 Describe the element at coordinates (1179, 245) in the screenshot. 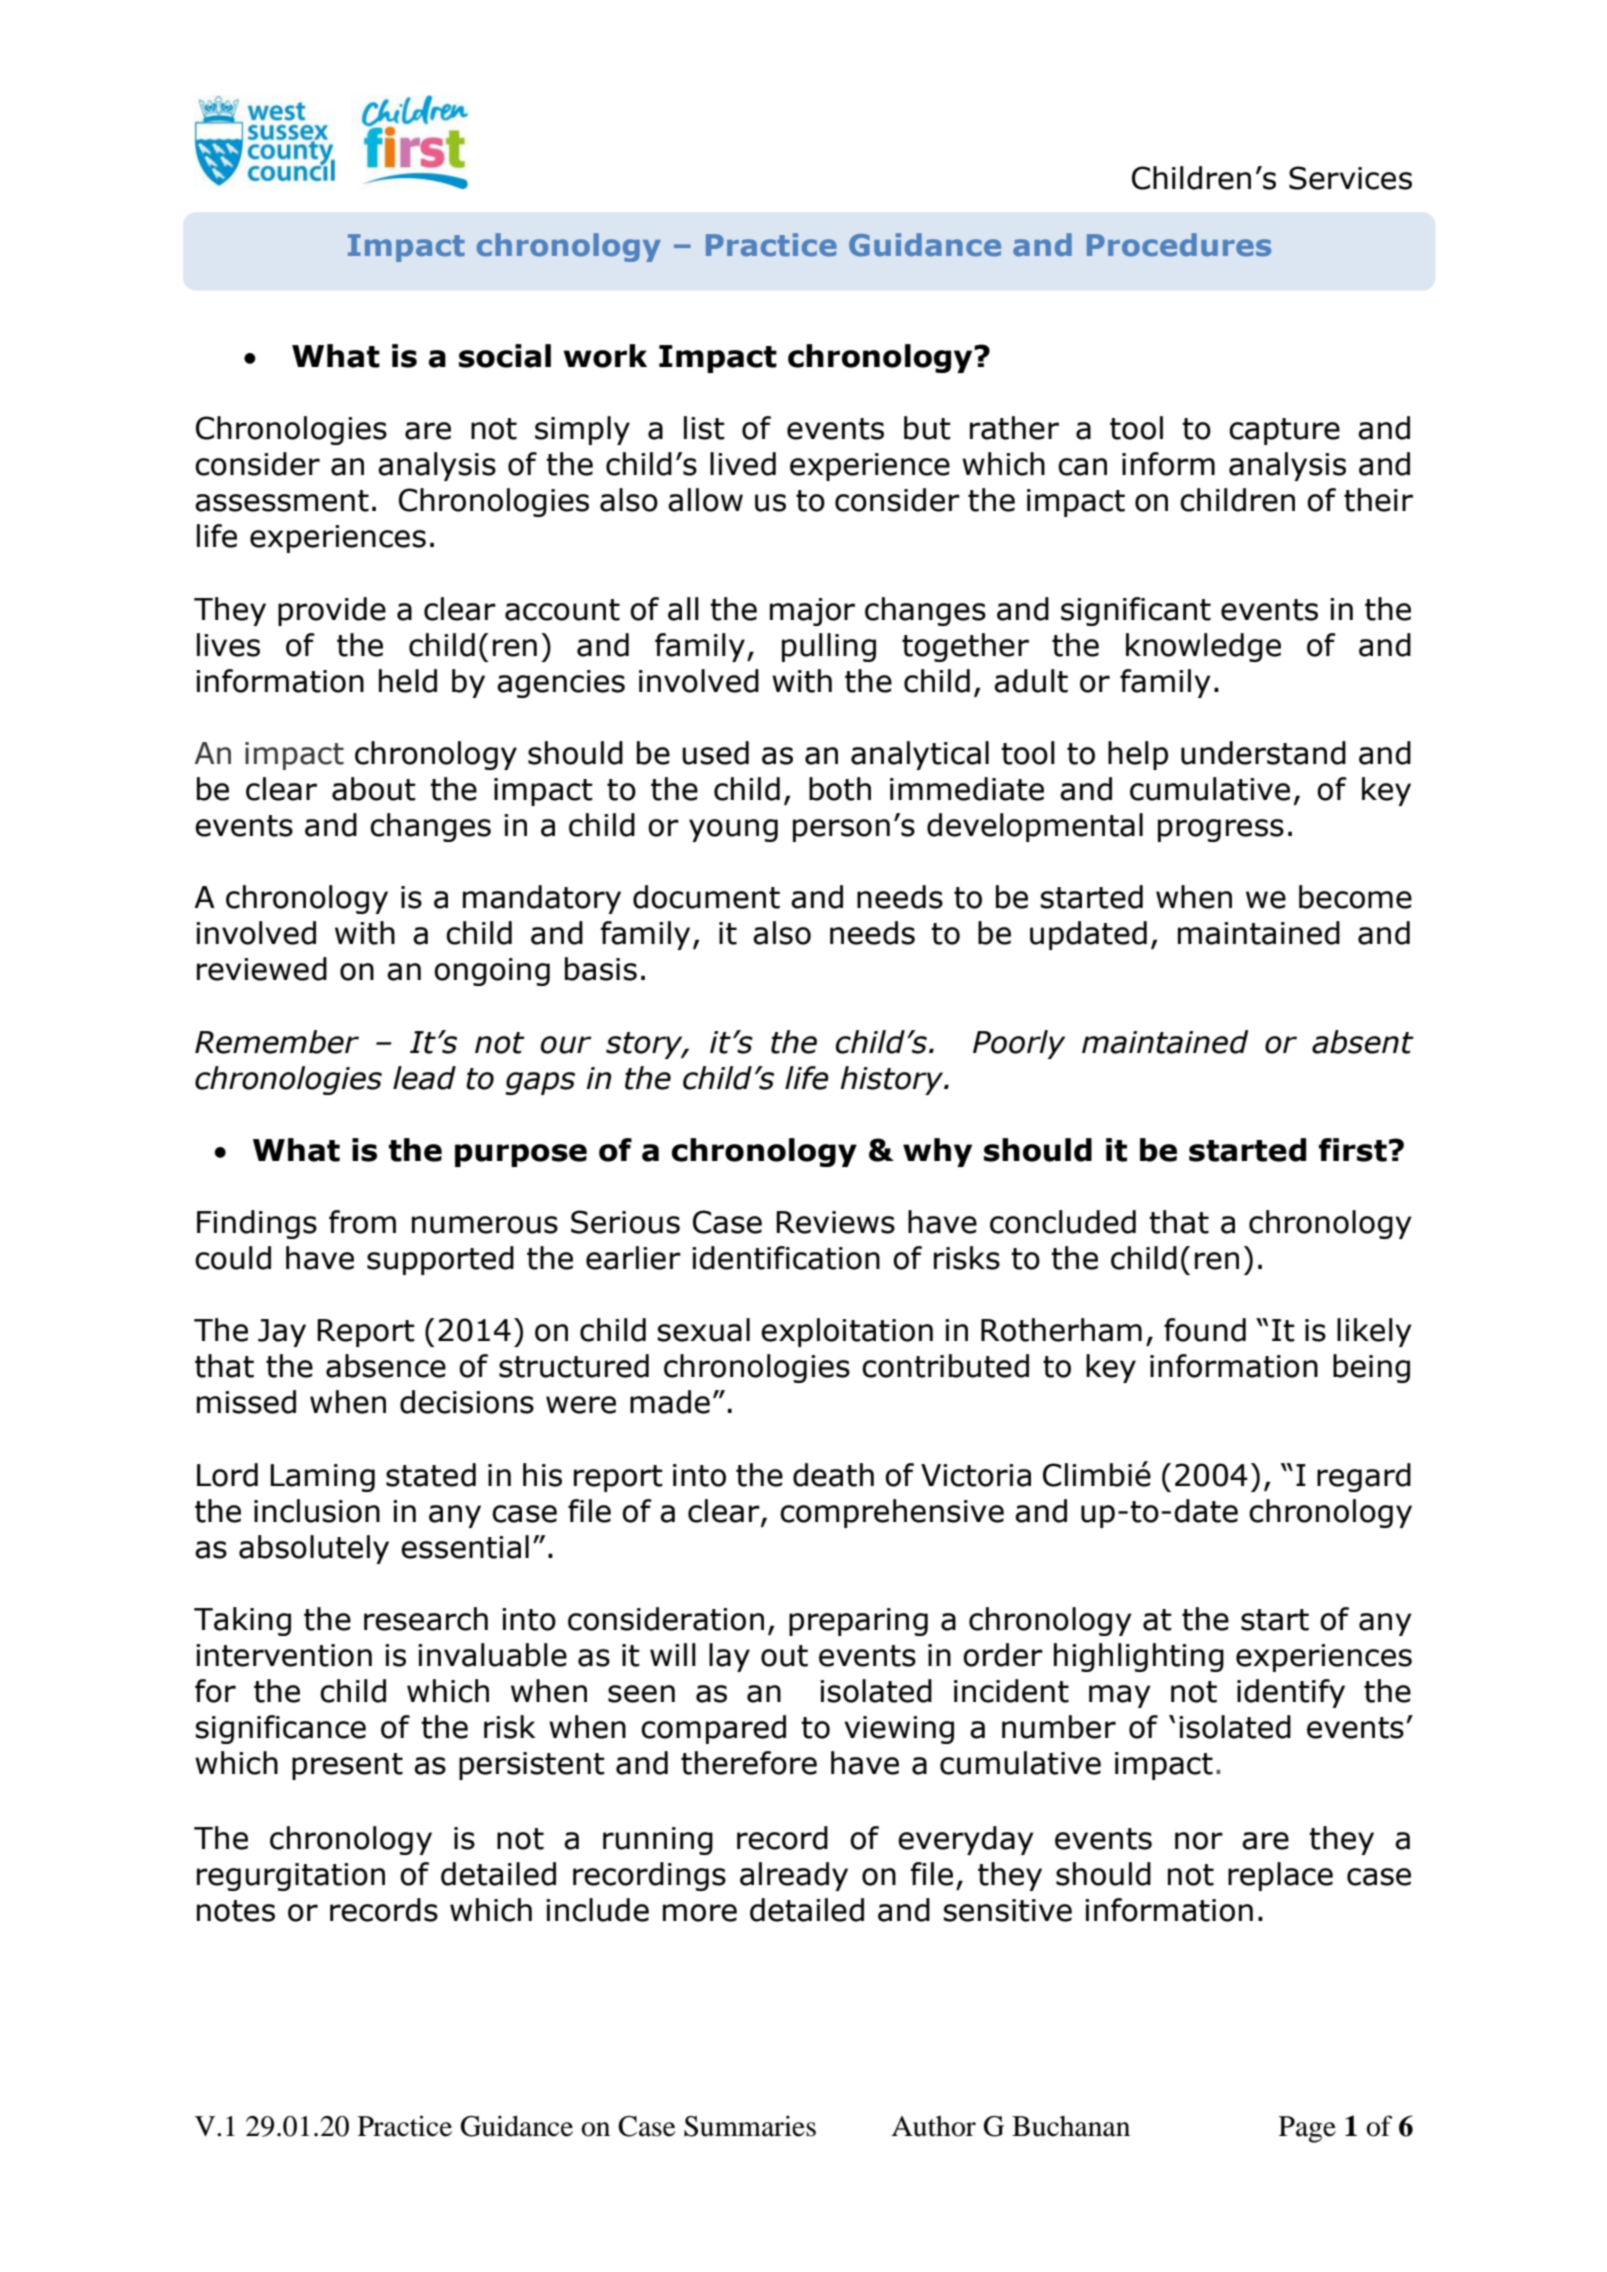

I see `Procedures` at that location.
